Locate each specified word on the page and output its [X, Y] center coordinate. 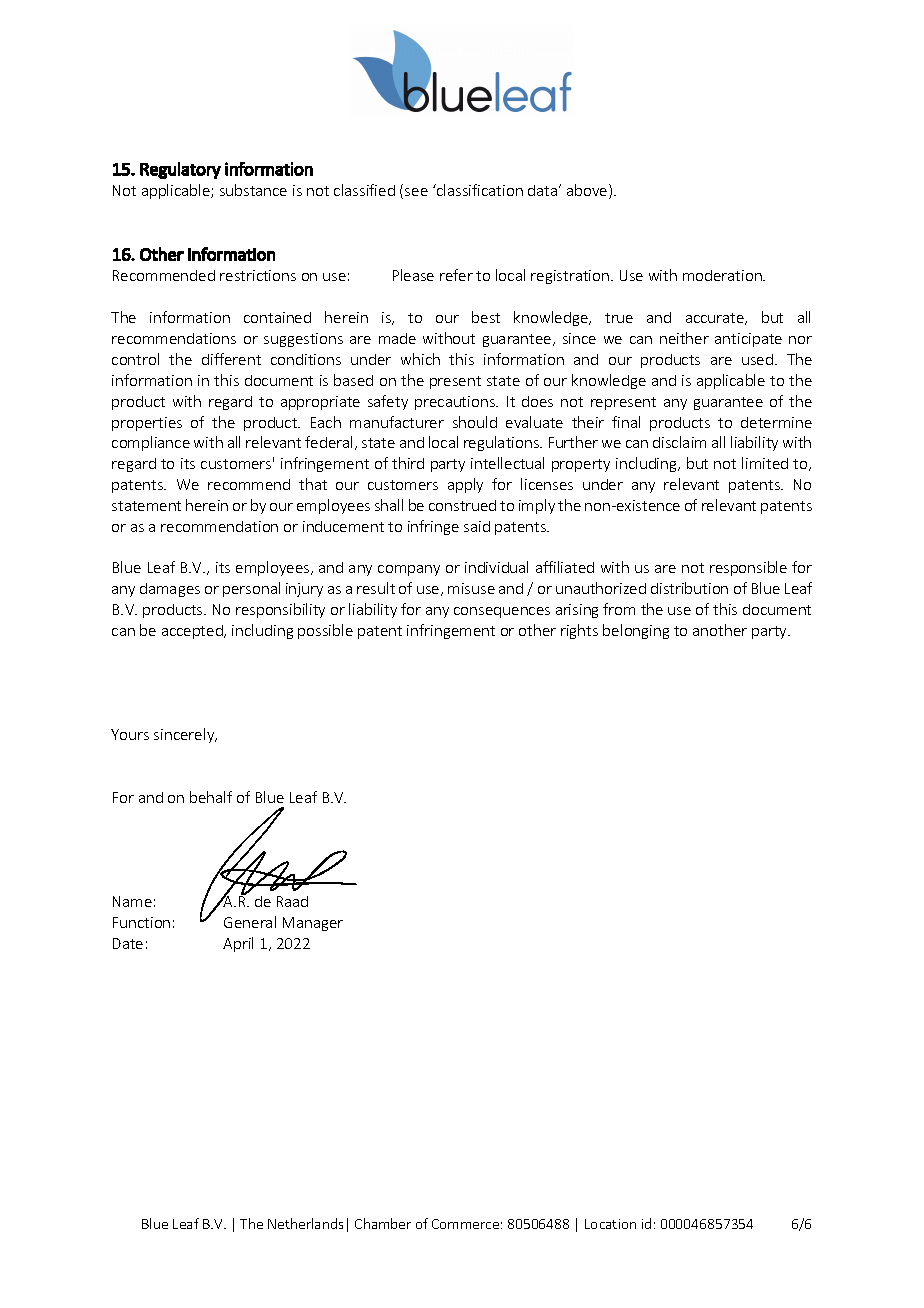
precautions [456, 403]
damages [170, 590]
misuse [471, 588]
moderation [723, 275]
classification [479, 190]
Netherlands [305, 1223]
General [250, 922]
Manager [313, 924]
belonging [636, 631]
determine [776, 422]
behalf [211, 797]
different [231, 359]
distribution [689, 588]
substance [253, 190]
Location [610, 1224]
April [238, 944]
